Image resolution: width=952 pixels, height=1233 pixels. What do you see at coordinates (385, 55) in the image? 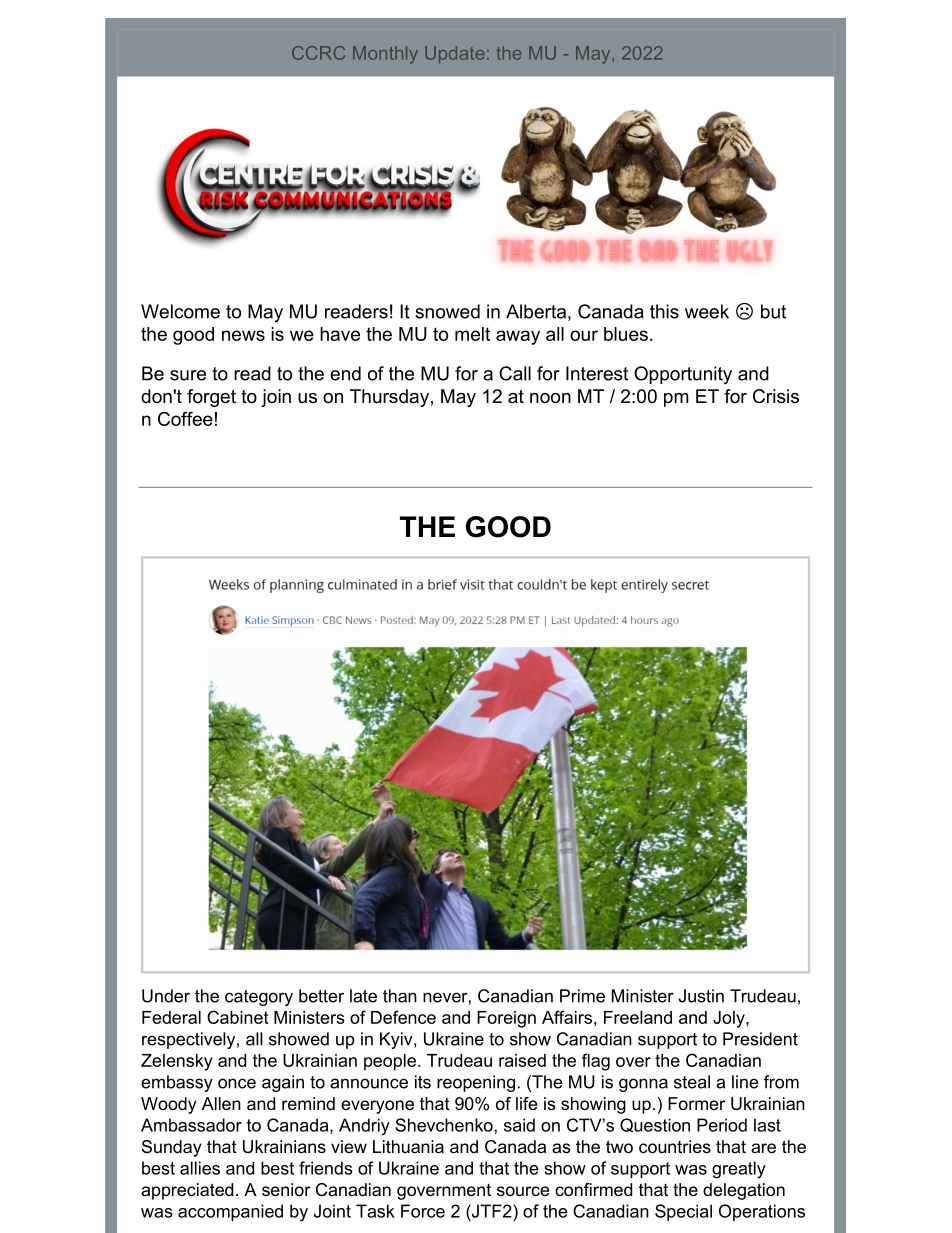
I see `Monthly` at bounding box center [385, 55].
